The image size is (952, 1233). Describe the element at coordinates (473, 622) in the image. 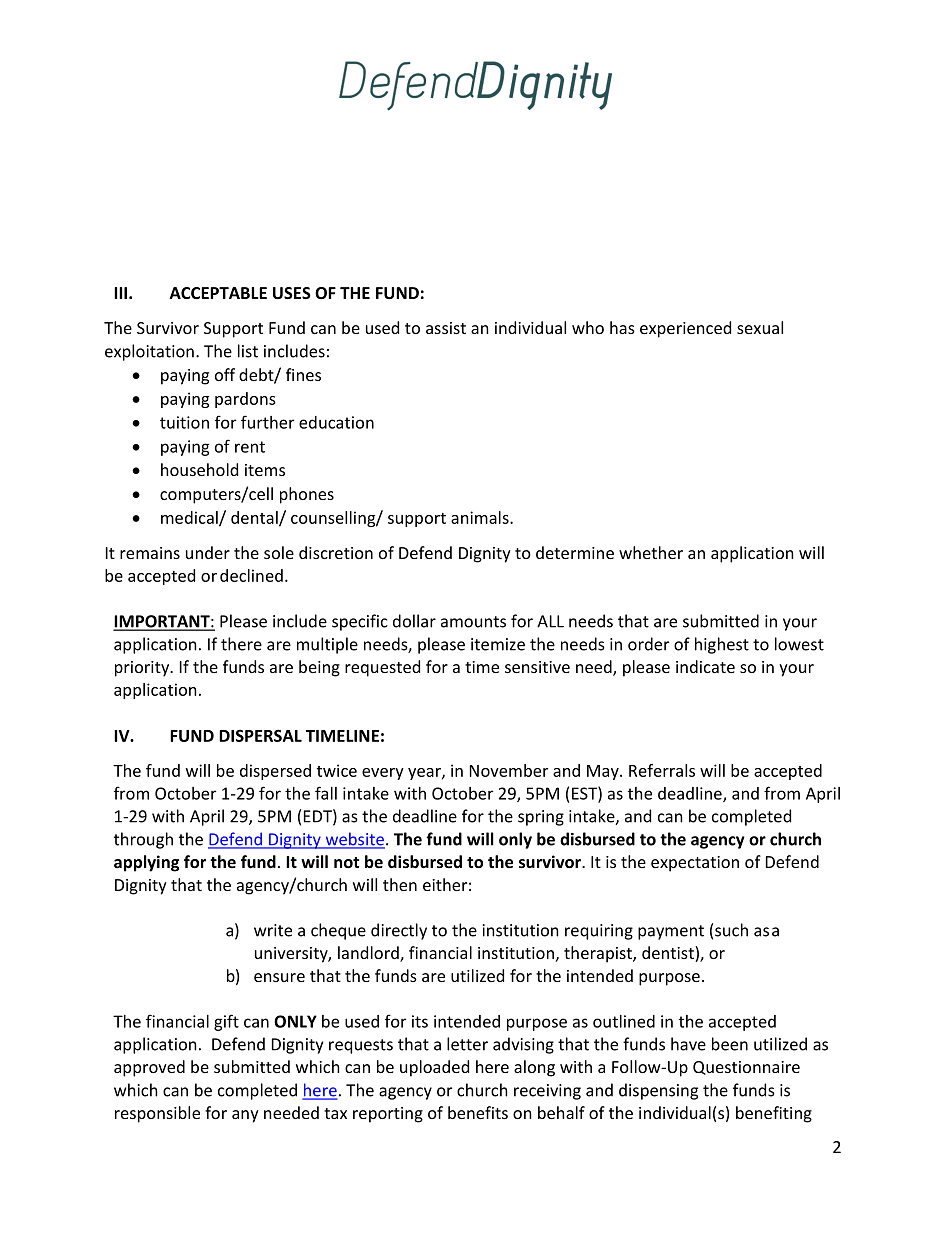

I see `amounts` at that location.
